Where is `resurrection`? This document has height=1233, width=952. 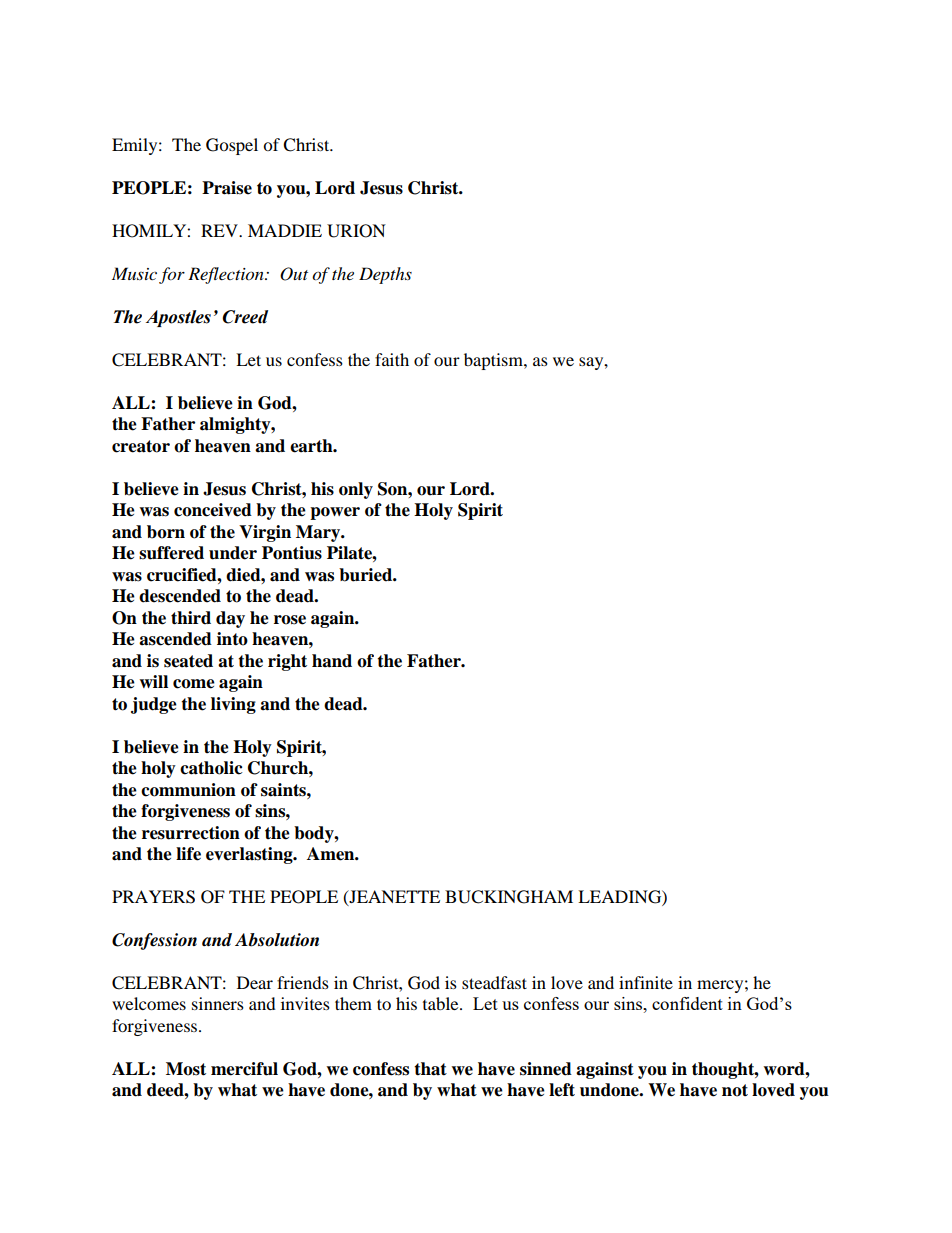
resurrection is located at coordinates (191, 833).
